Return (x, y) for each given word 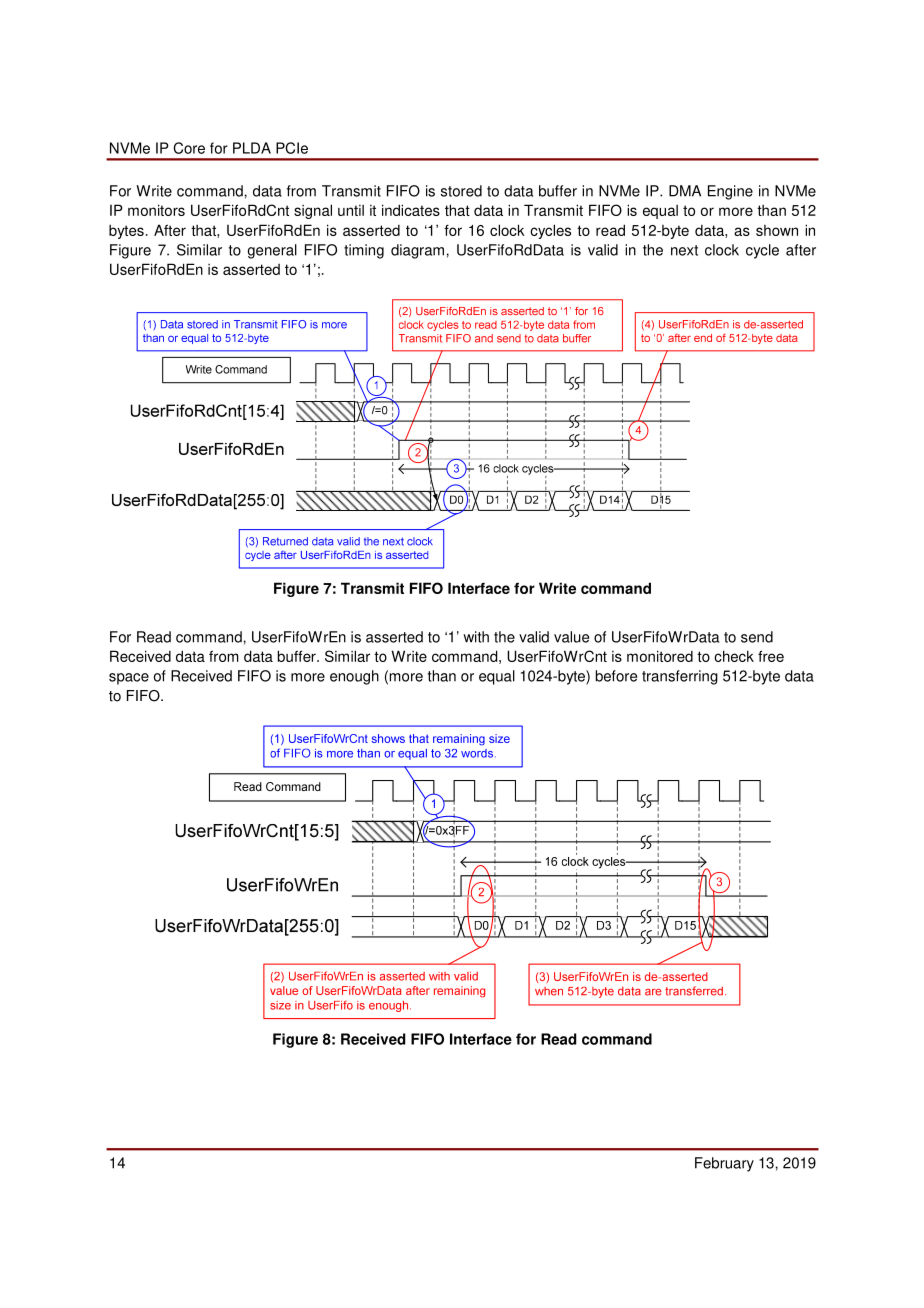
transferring (680, 677)
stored (461, 191)
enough (354, 677)
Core (189, 148)
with (476, 637)
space (129, 679)
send (757, 637)
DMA (685, 191)
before (616, 676)
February (724, 1164)
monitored (660, 656)
